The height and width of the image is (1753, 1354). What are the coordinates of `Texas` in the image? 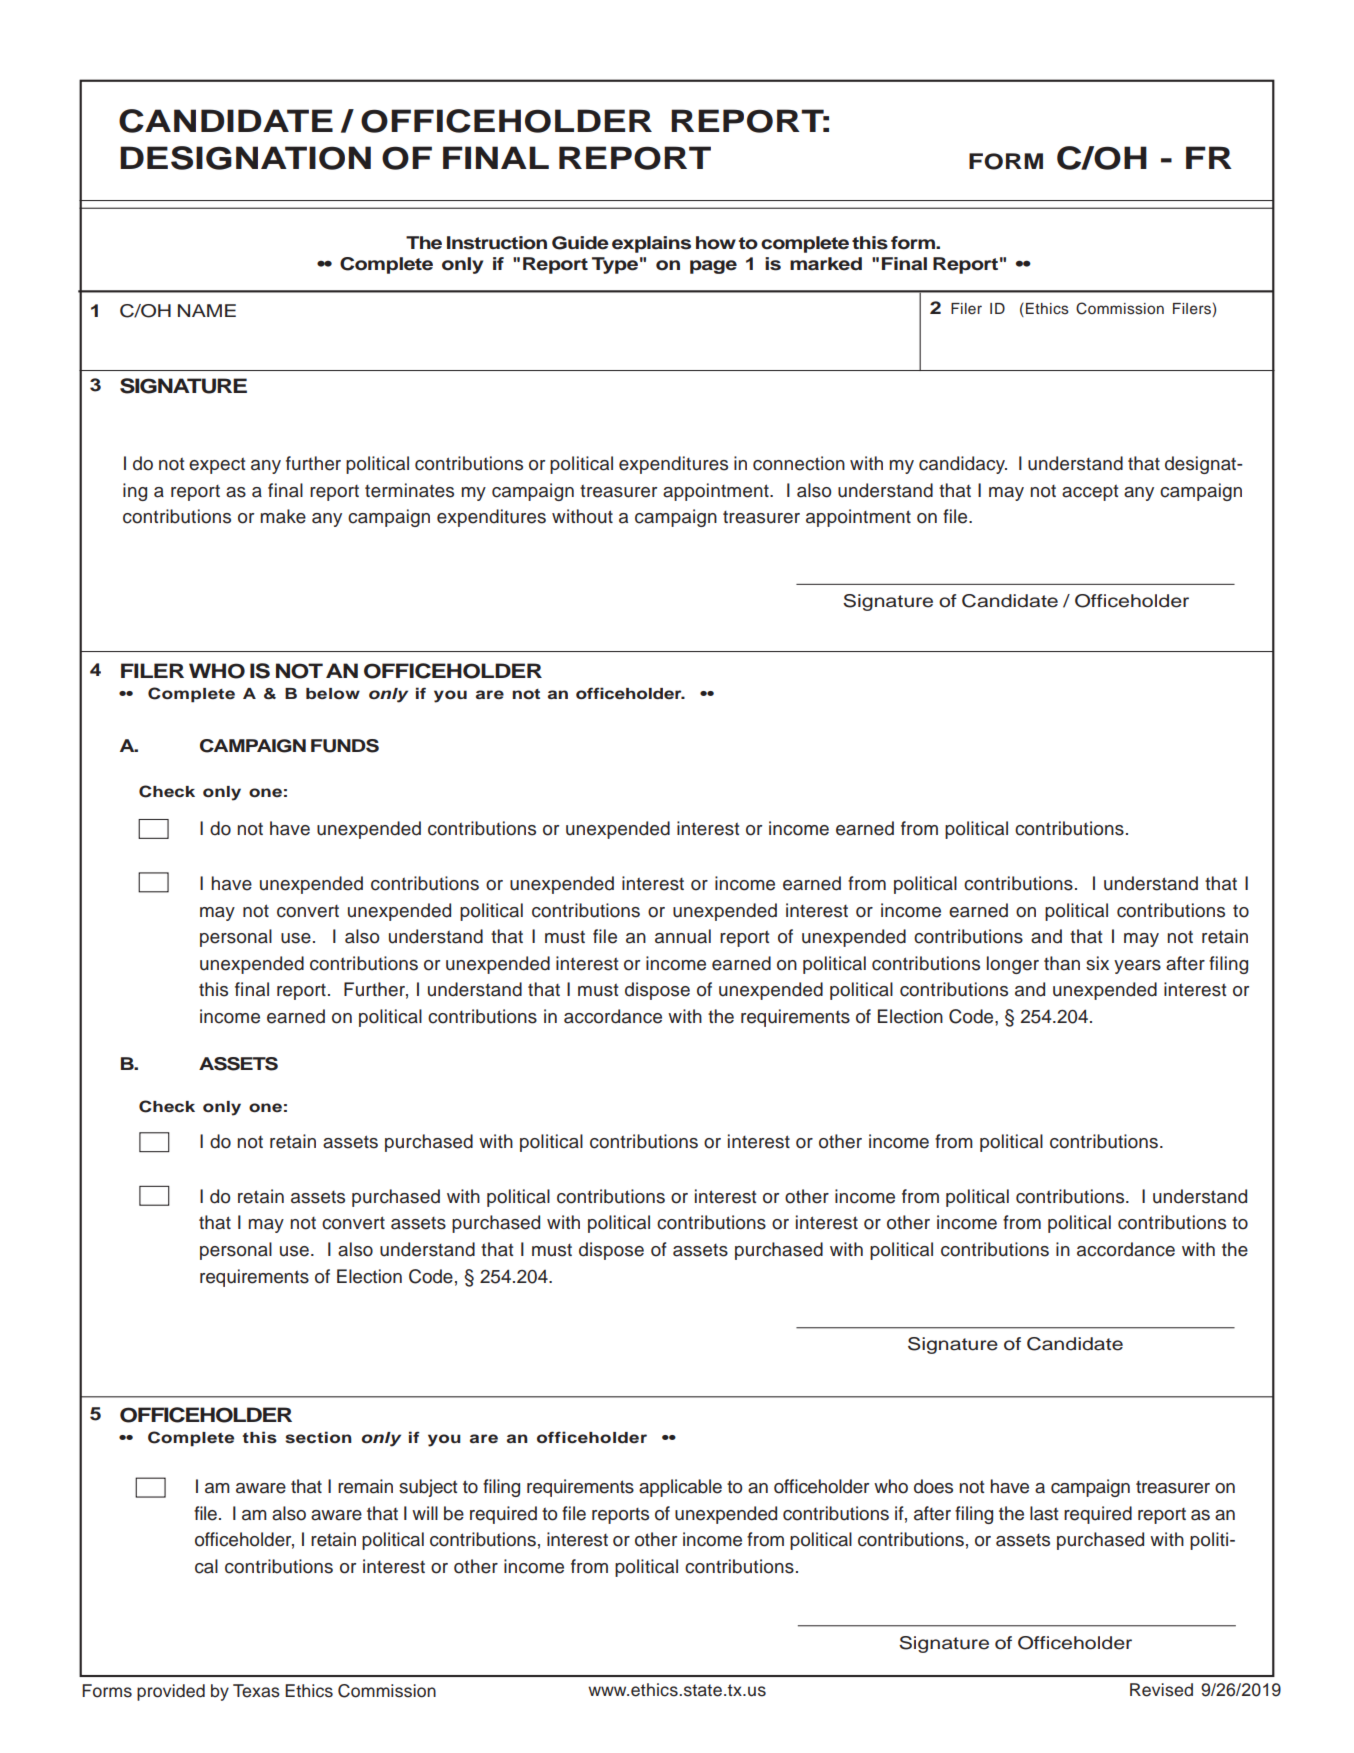 It's located at (256, 1691).
